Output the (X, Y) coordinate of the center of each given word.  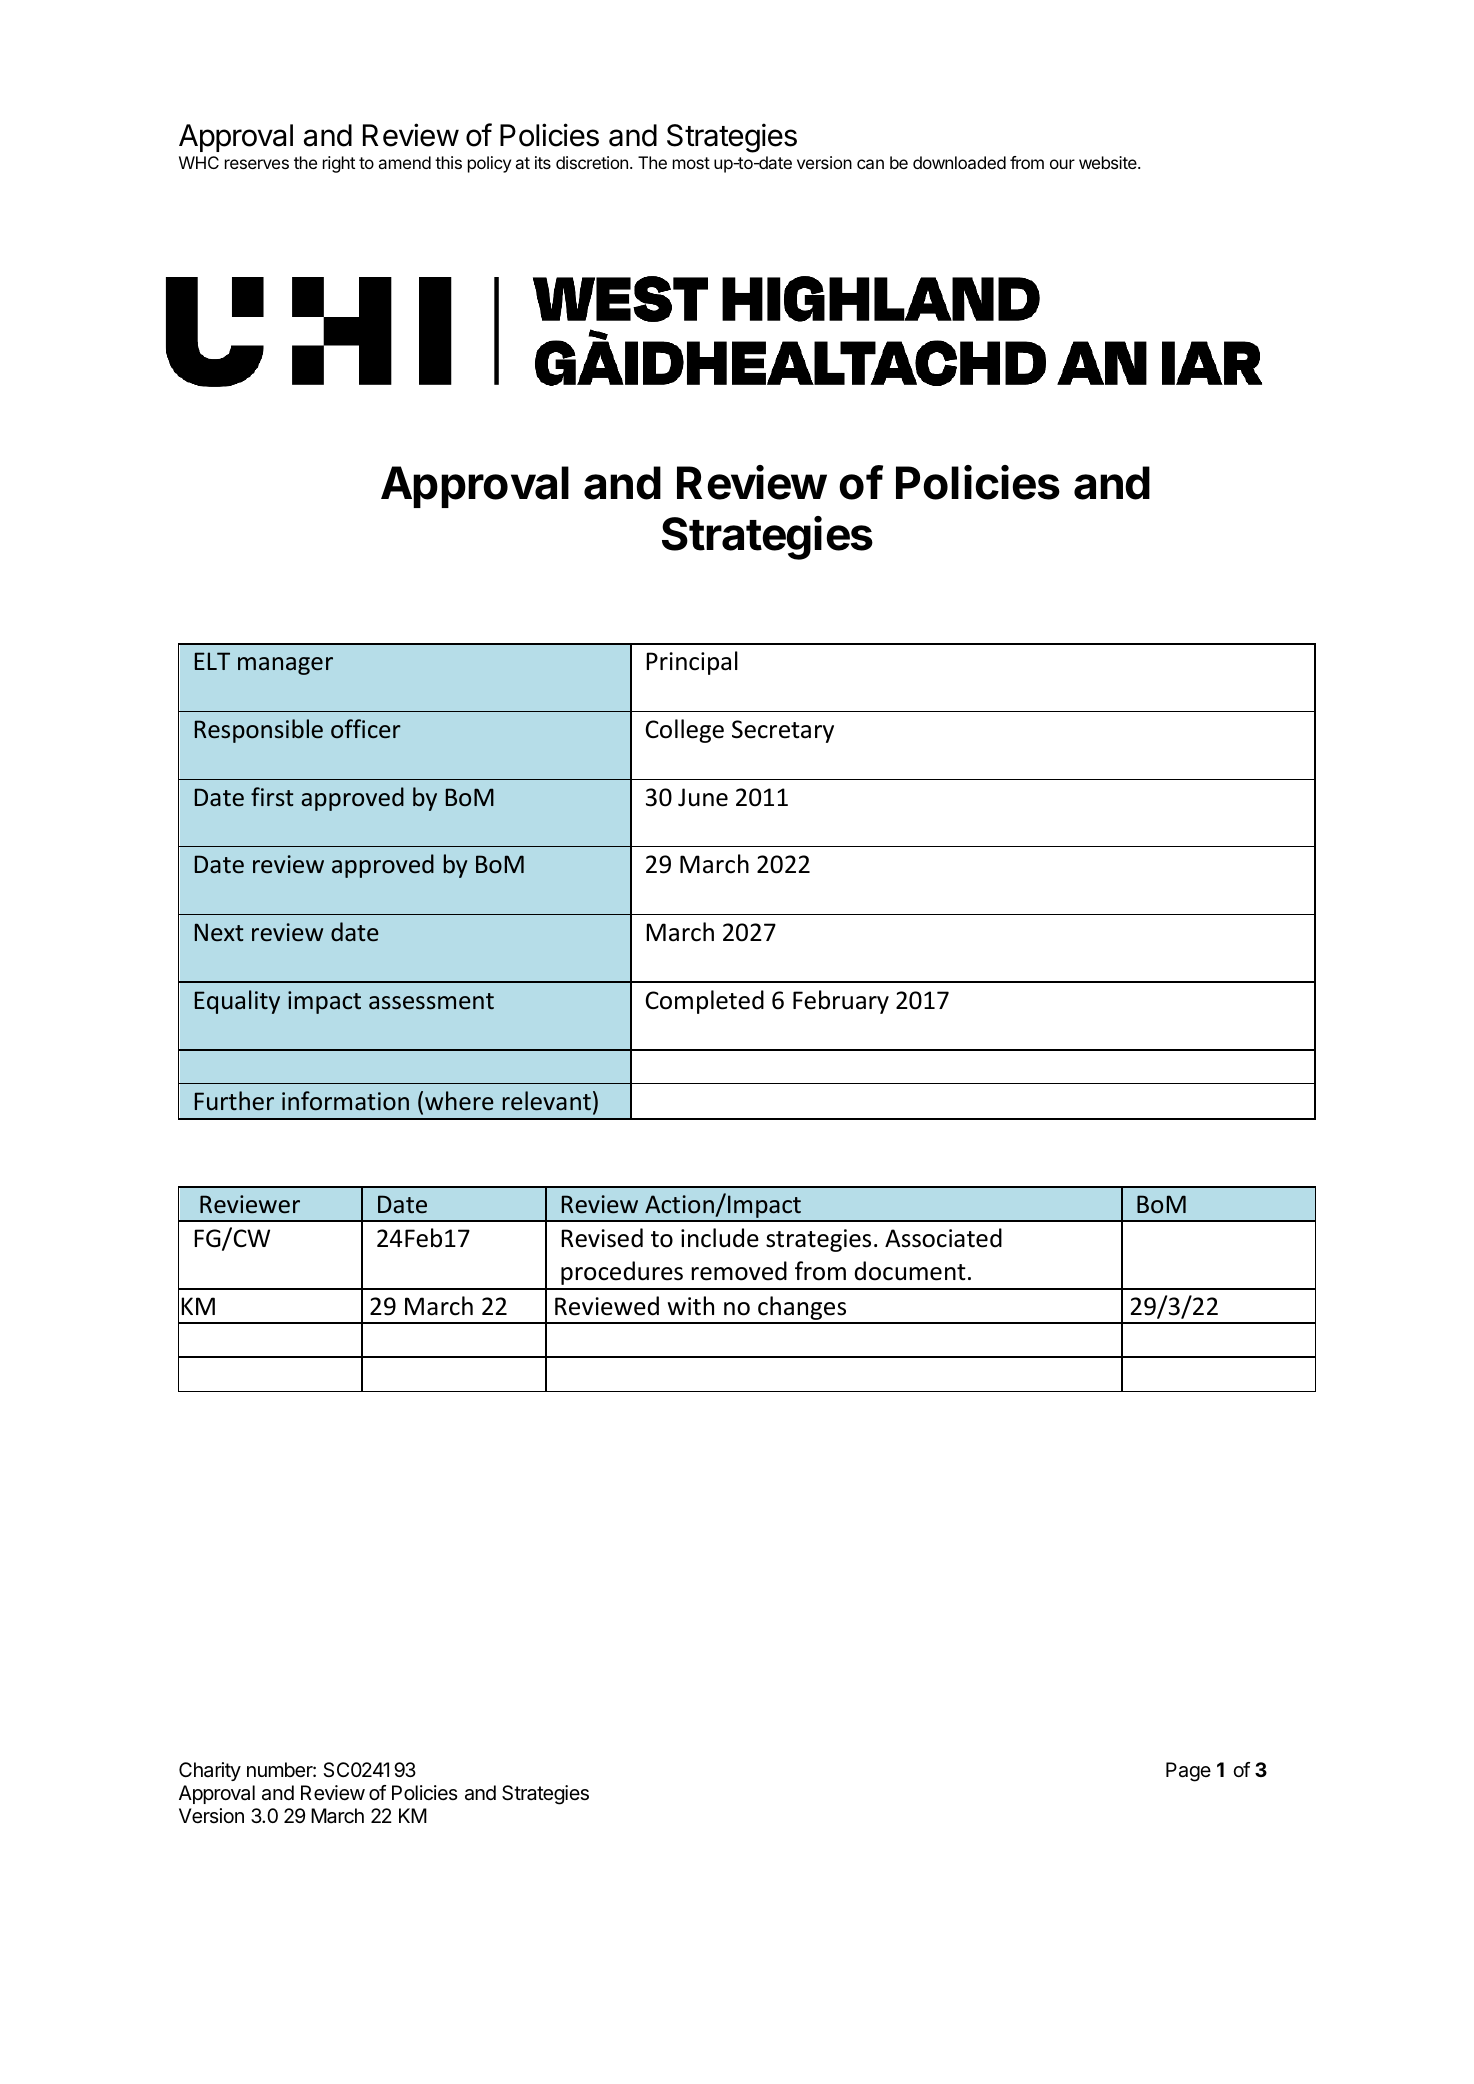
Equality (237, 1002)
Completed (705, 1002)
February (841, 1002)
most (691, 163)
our (1062, 164)
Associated (943, 1238)
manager (285, 666)
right (339, 164)
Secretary (783, 731)
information (345, 1100)
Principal (692, 663)
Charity (210, 1771)
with (691, 1306)
